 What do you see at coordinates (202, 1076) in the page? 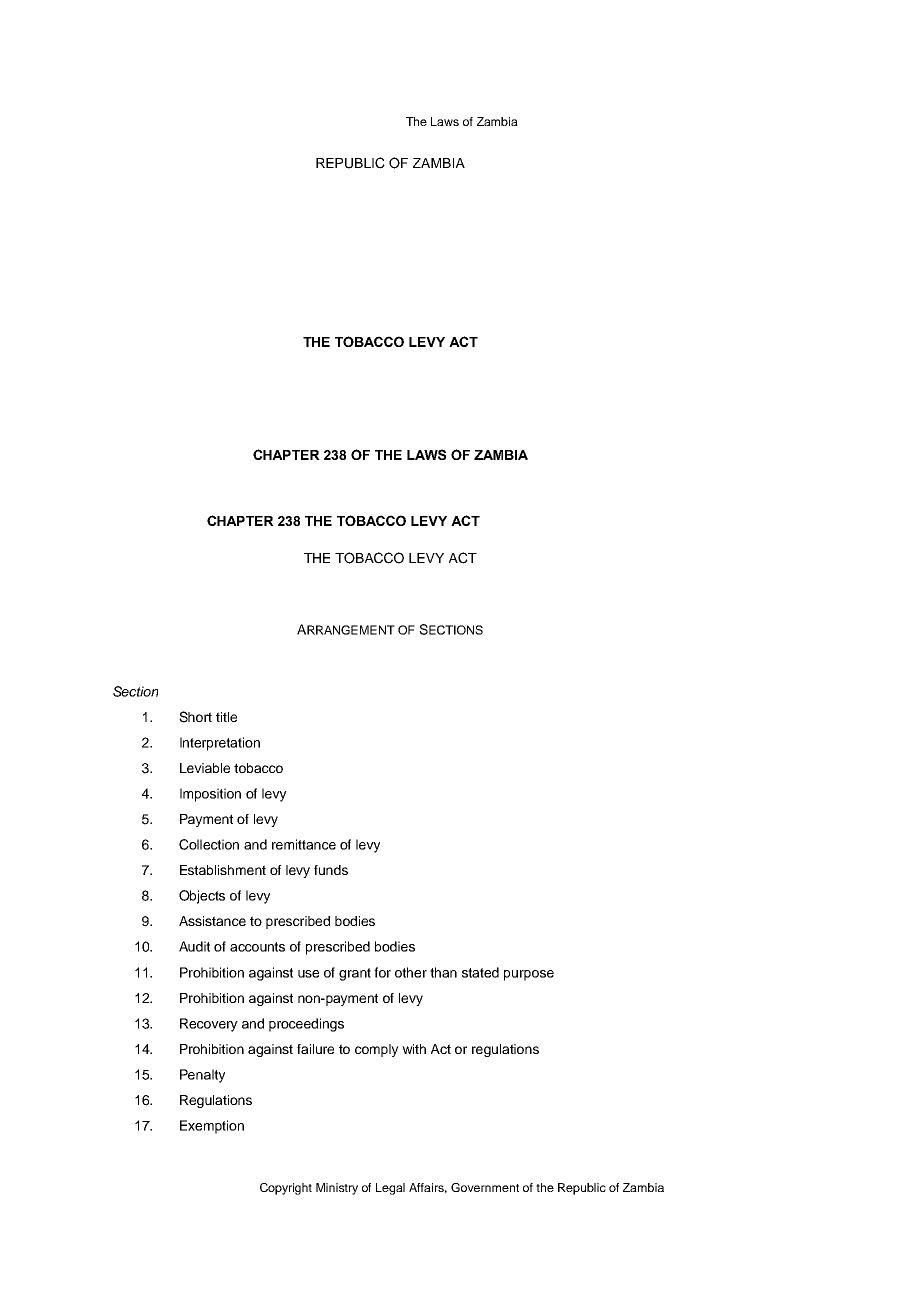
I see `Penalty` at bounding box center [202, 1076].
